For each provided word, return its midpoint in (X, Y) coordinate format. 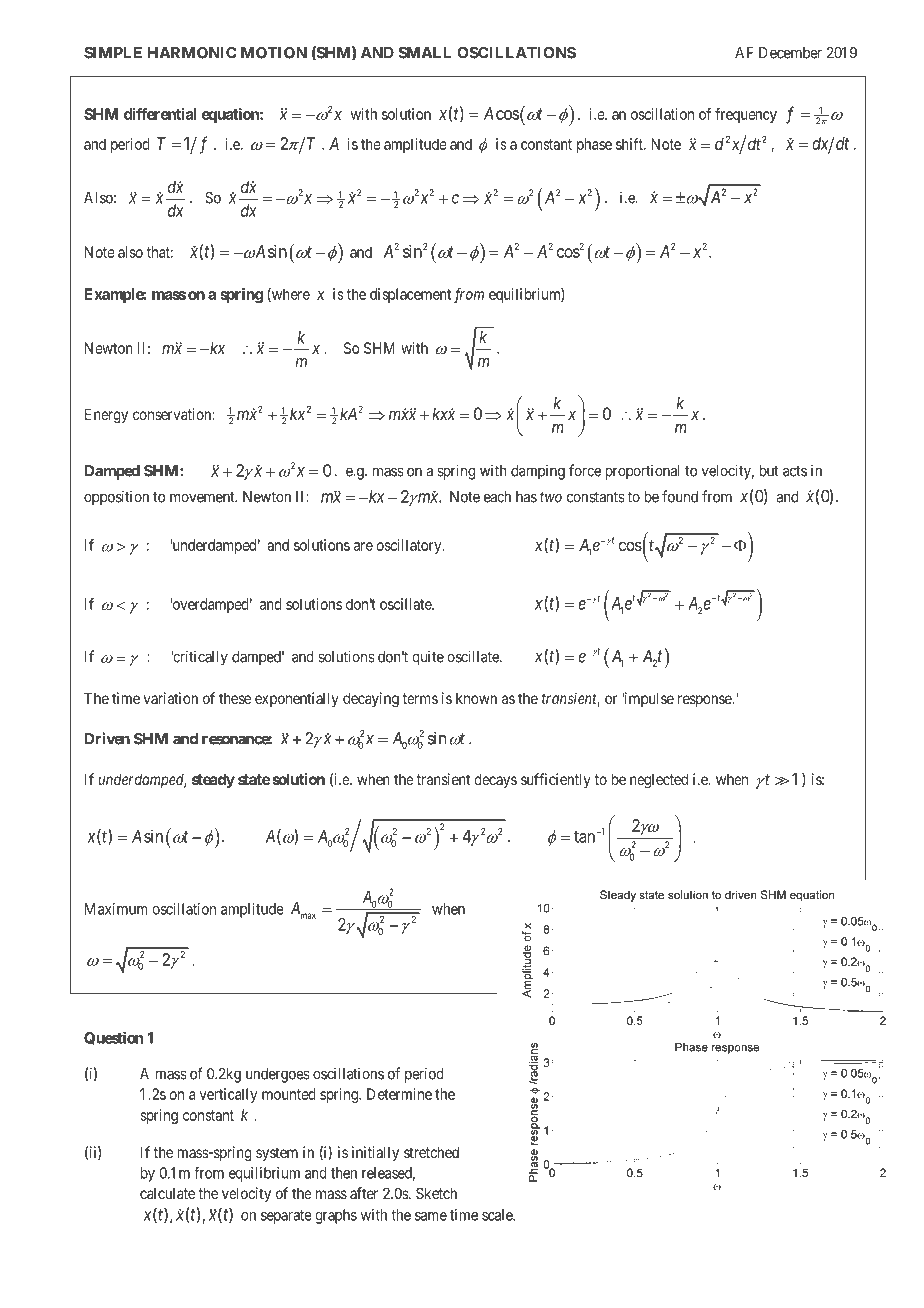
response (705, 701)
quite (428, 658)
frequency (746, 115)
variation (171, 698)
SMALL (424, 53)
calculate (167, 1193)
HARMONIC (192, 53)
